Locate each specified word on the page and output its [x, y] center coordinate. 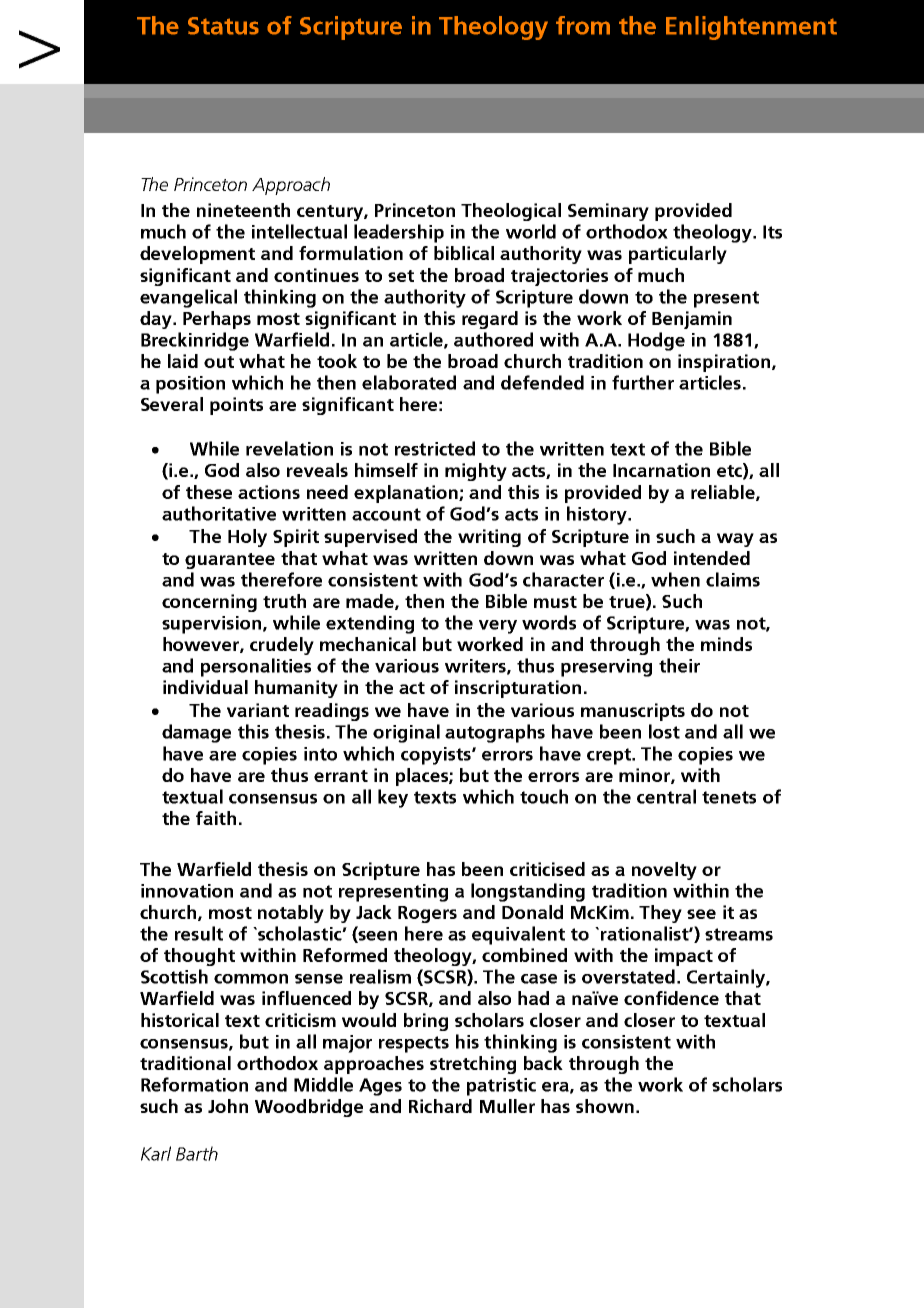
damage [196, 733]
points [236, 406]
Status [223, 26]
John [228, 1106]
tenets [729, 797]
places [423, 777]
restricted [435, 448]
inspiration [725, 363]
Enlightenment [751, 28]
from [583, 25]
